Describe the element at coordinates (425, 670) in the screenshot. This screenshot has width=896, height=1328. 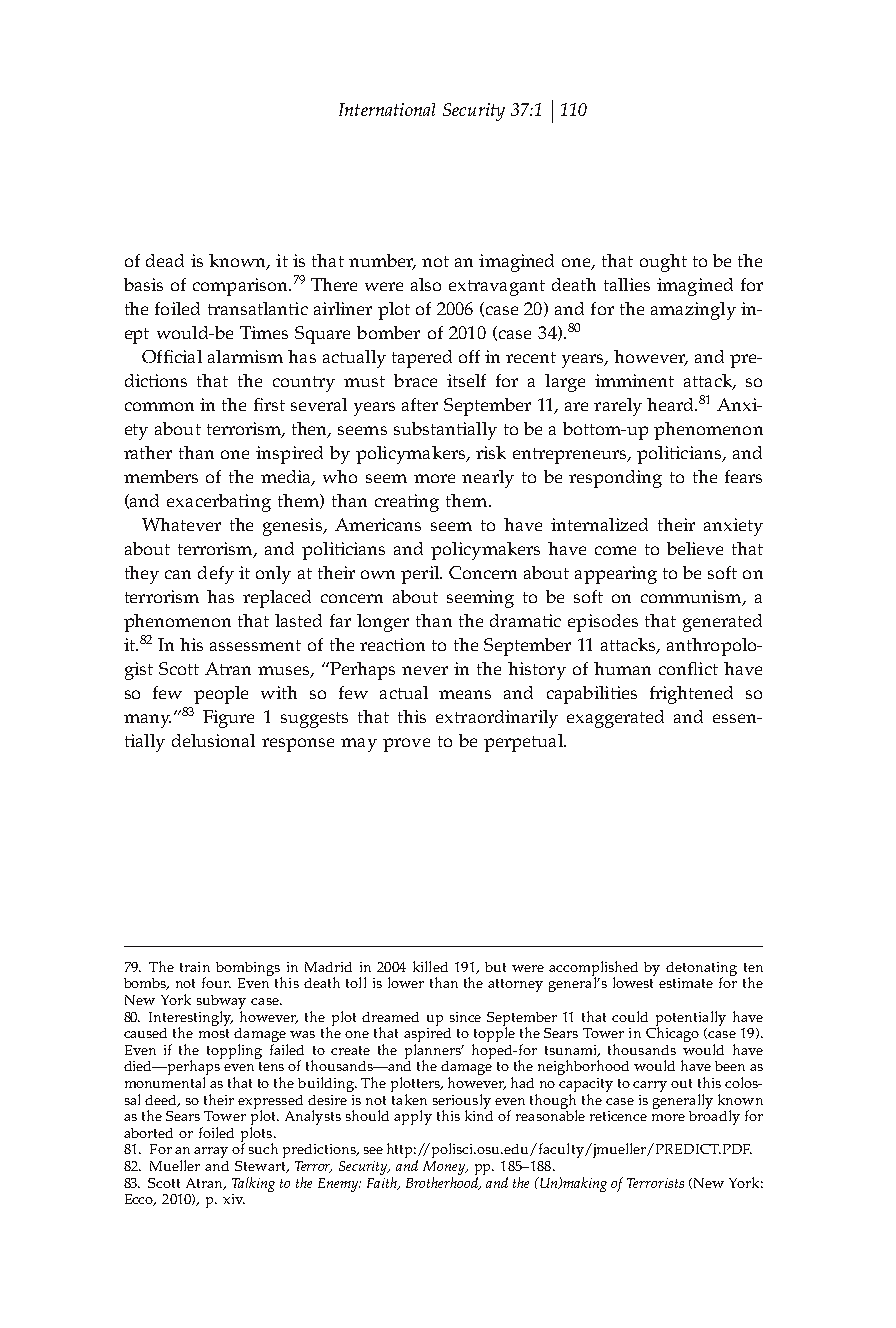
I see `never` at that location.
